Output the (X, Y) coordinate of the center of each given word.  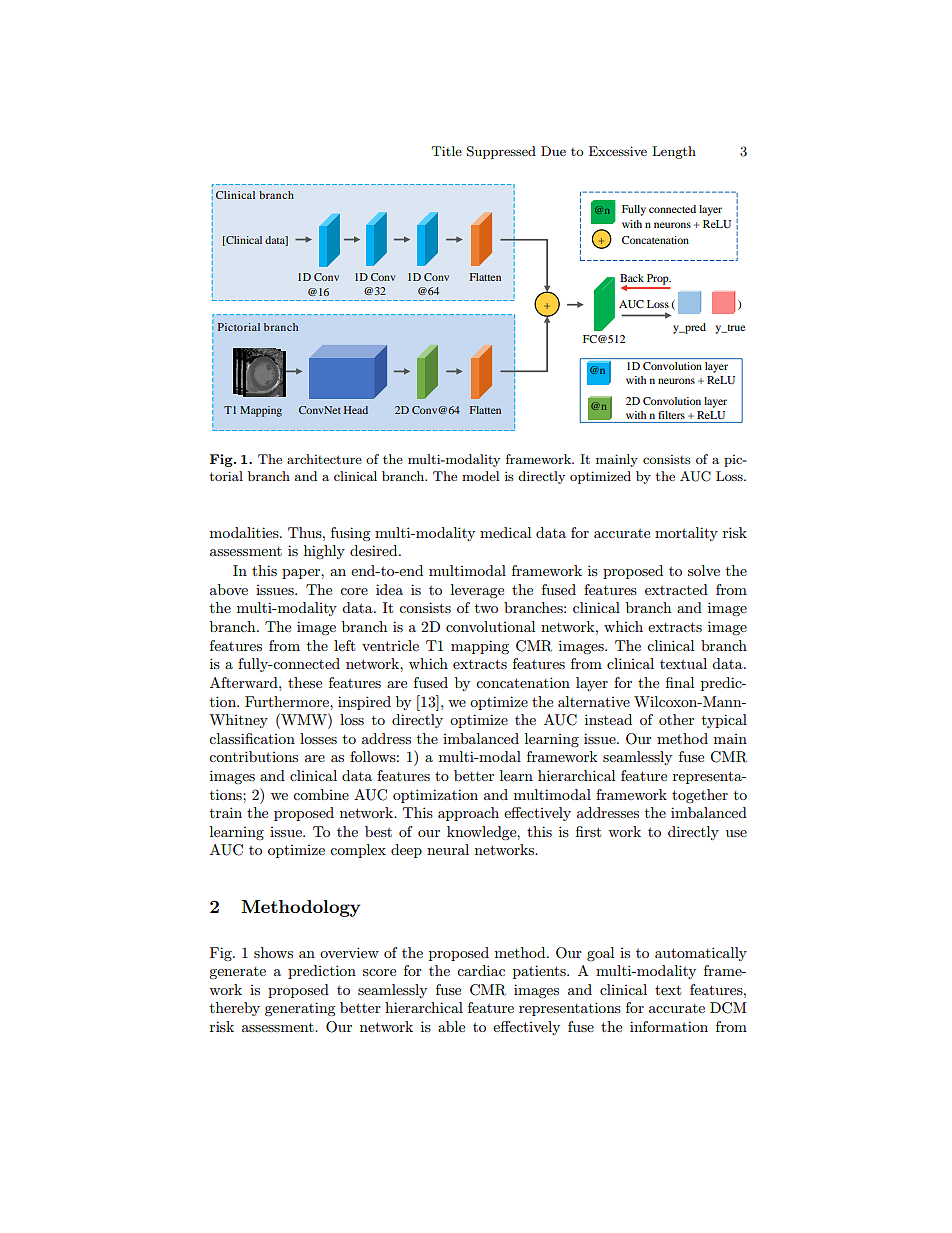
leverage (477, 591)
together (700, 796)
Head (356, 410)
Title (447, 151)
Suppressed (501, 152)
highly (324, 552)
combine (321, 794)
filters (671, 415)
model (480, 476)
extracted (676, 589)
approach (468, 814)
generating (300, 1009)
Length (674, 152)
